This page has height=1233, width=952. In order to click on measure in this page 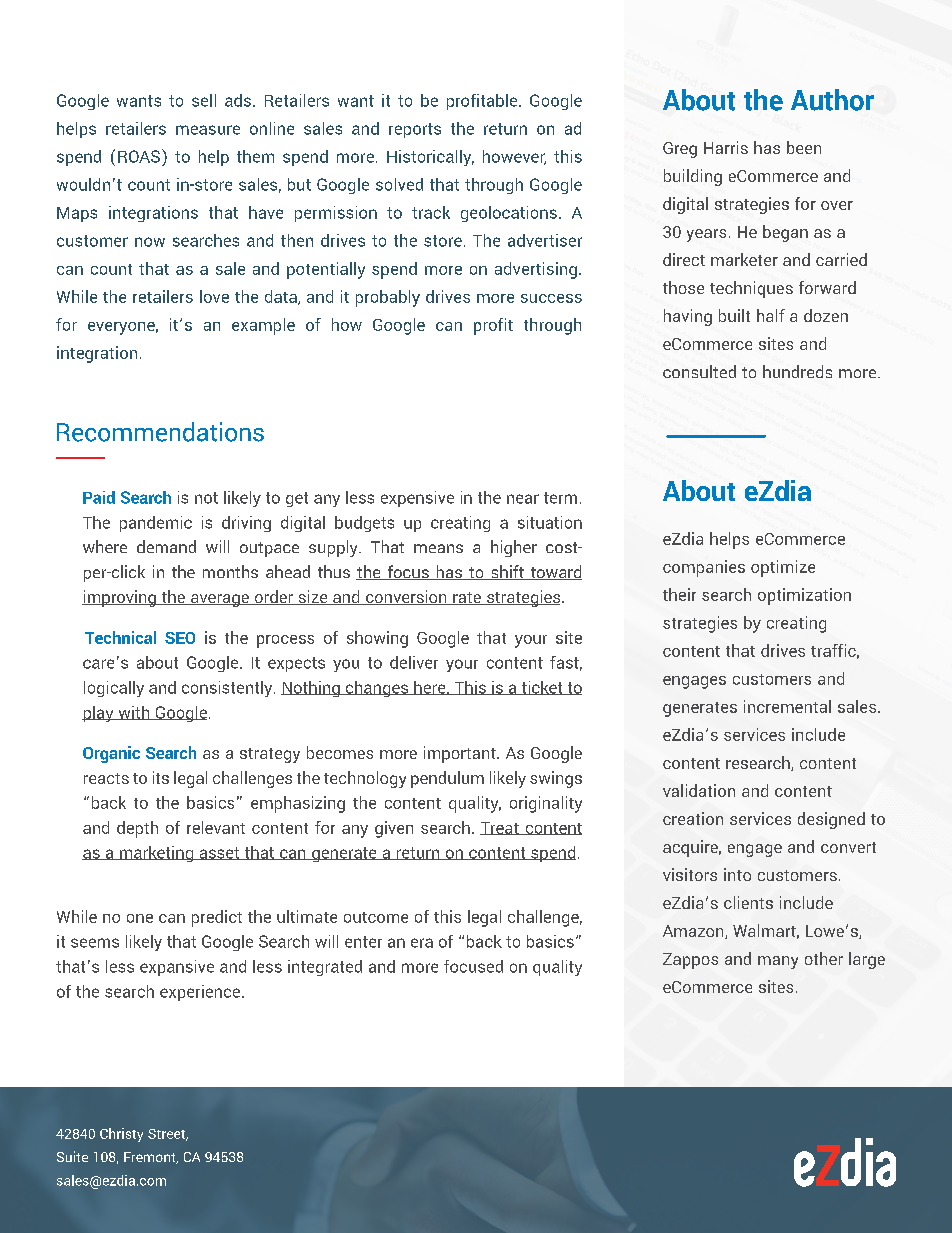, I will do `click(208, 130)`.
